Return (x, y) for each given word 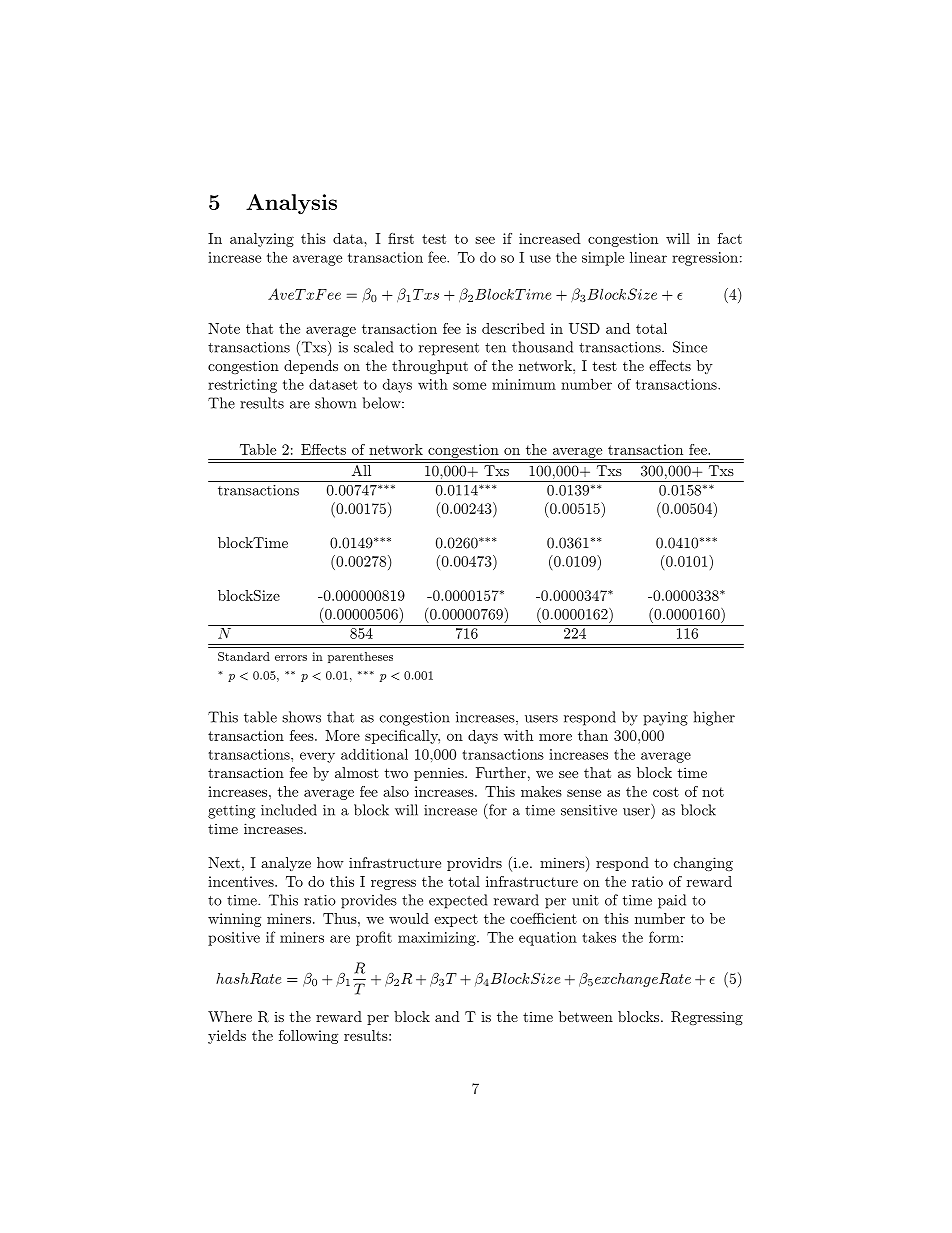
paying (665, 719)
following (308, 1037)
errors (291, 658)
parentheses (360, 657)
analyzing (262, 240)
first (401, 238)
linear (648, 257)
